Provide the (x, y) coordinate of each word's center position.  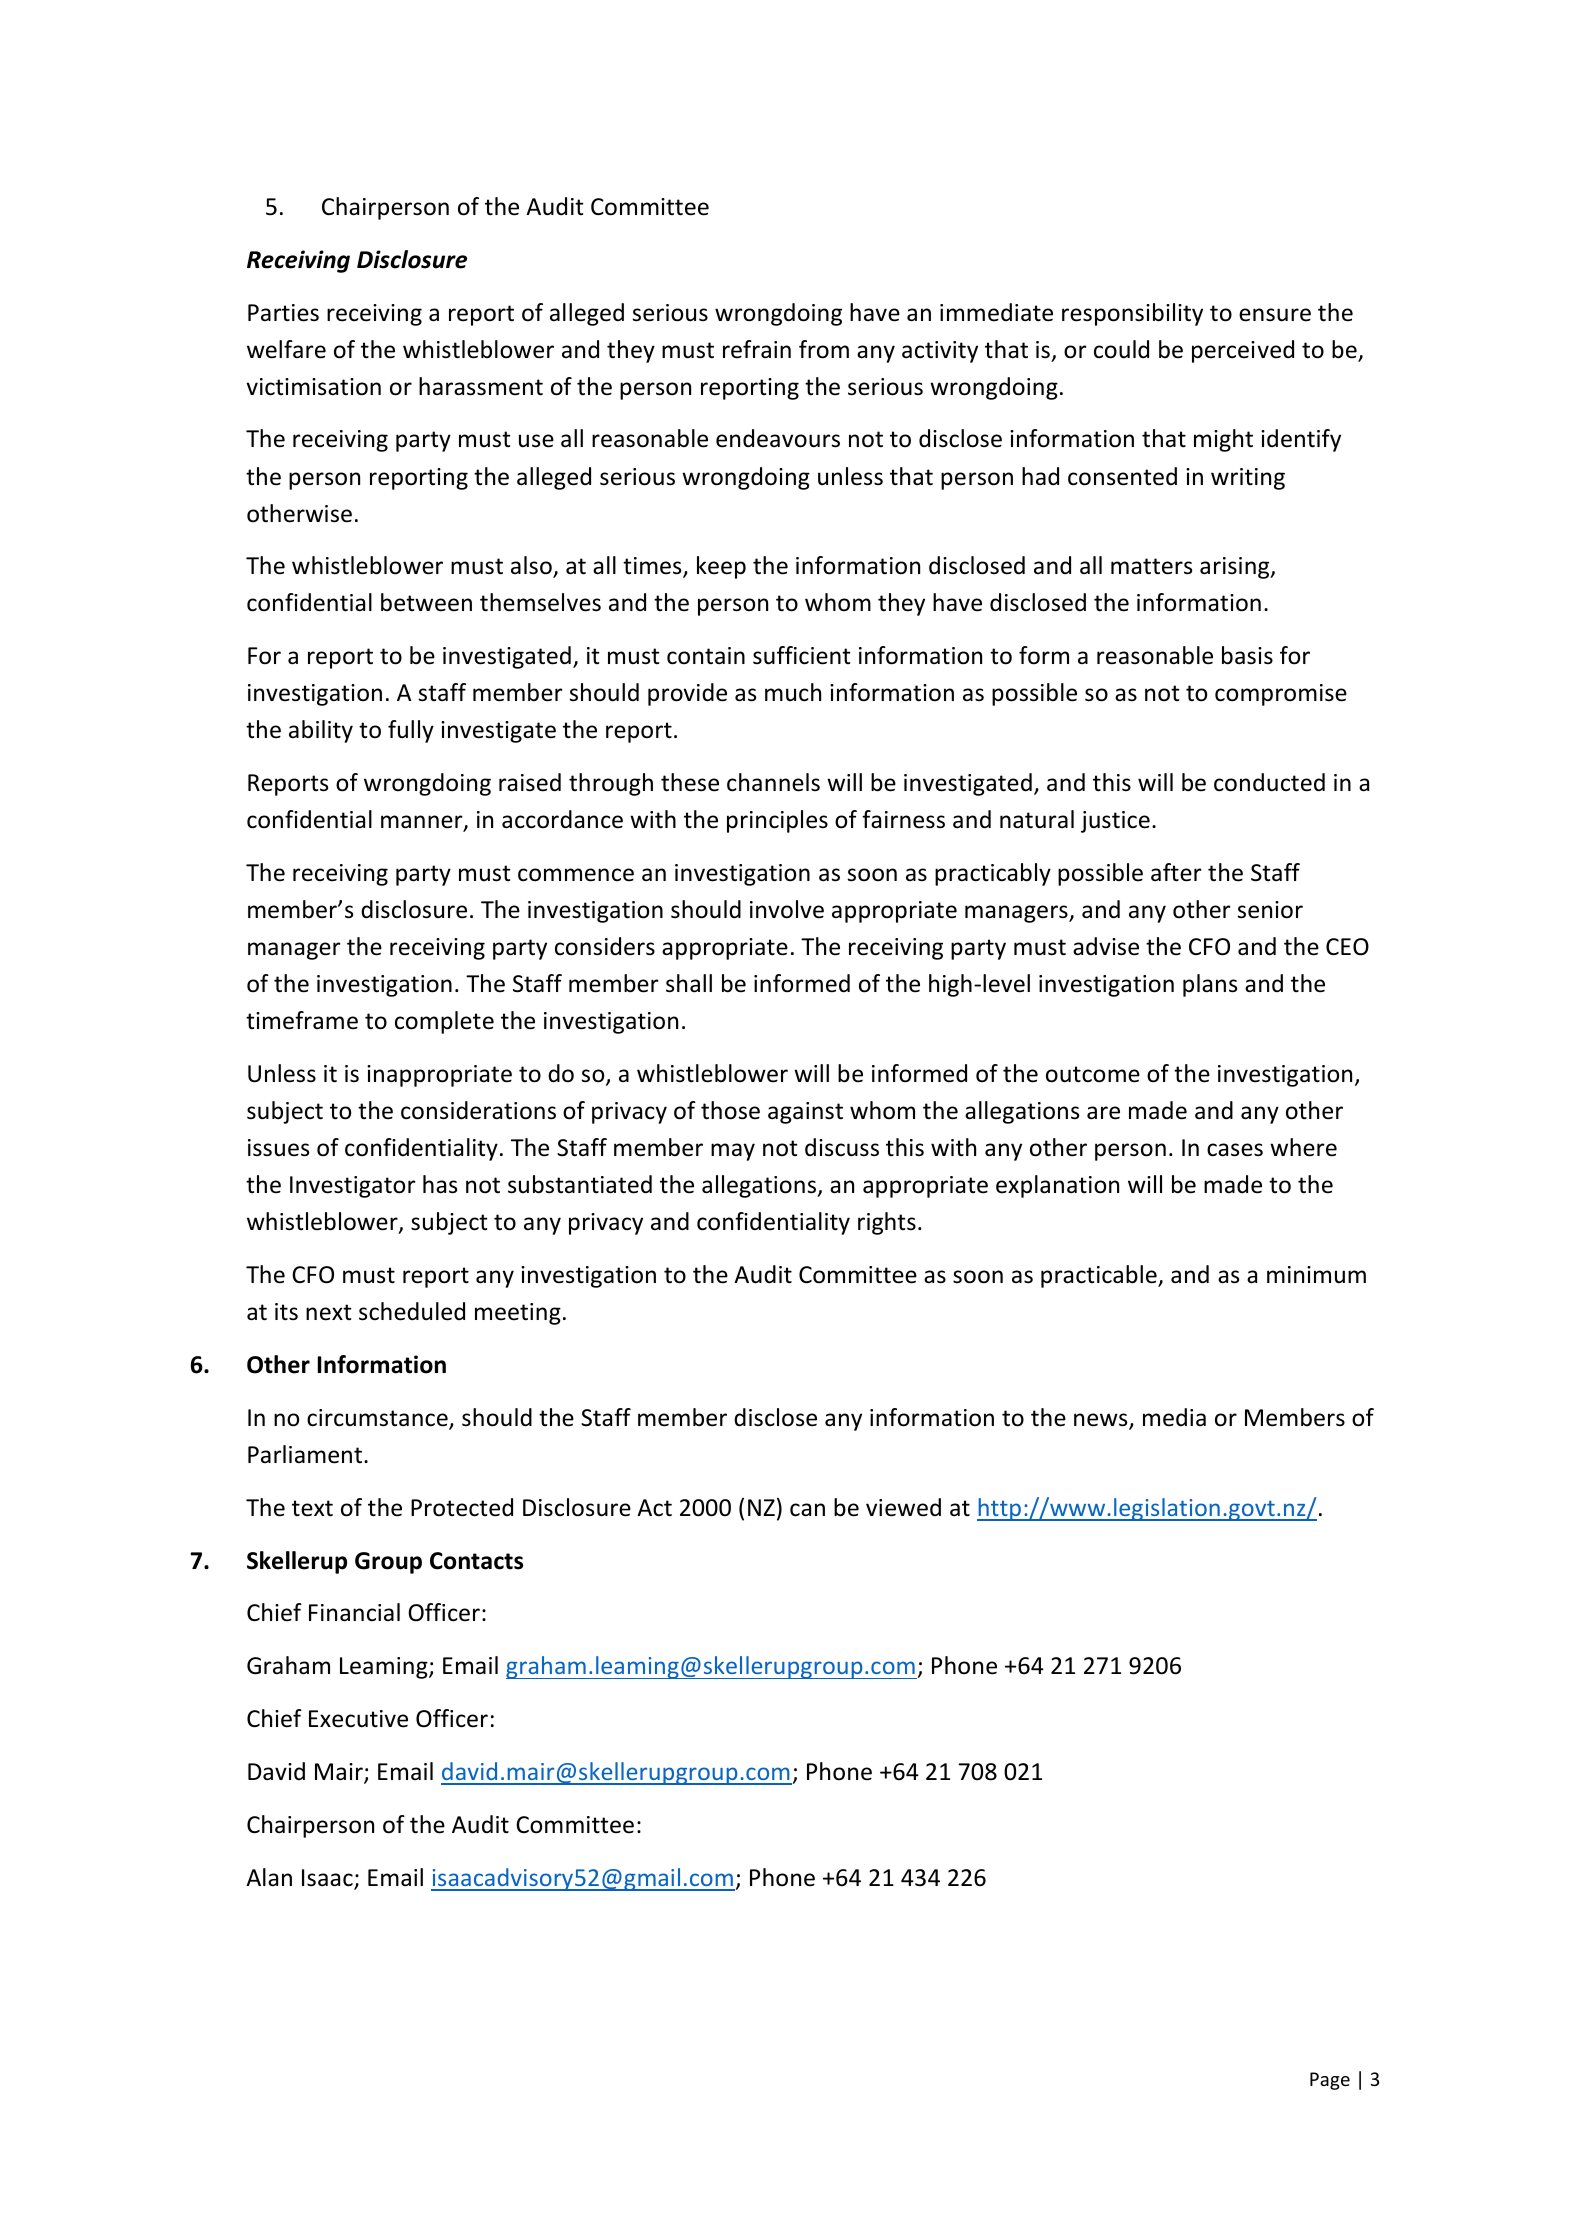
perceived (1243, 351)
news (1102, 1421)
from (824, 349)
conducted (1269, 782)
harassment (481, 386)
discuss (842, 1147)
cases (1235, 1150)
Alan (269, 1877)
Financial (354, 1612)
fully (411, 731)
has (440, 1184)
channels (773, 782)
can (807, 1510)
